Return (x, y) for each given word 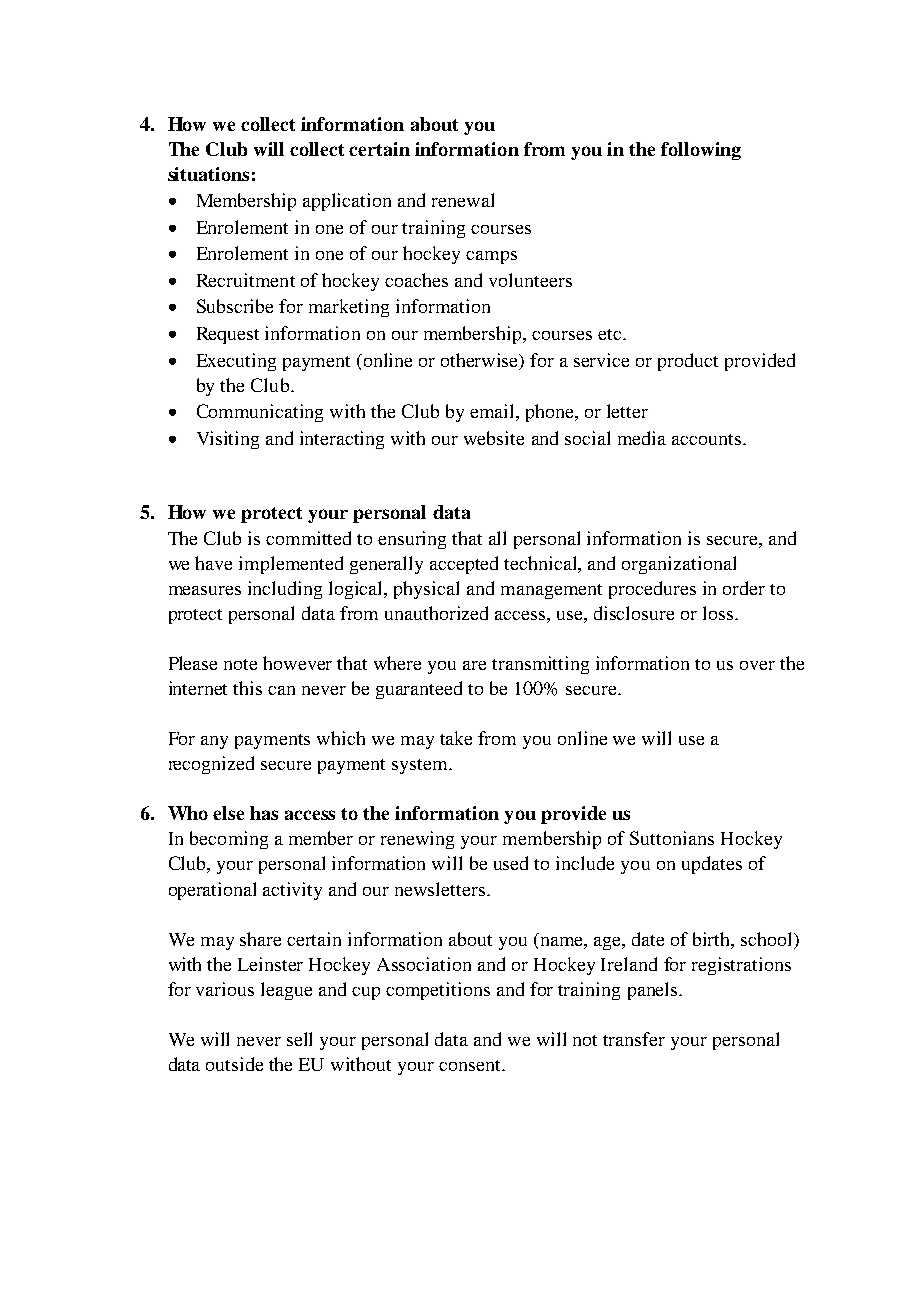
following (701, 151)
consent (471, 1065)
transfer (634, 1039)
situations (208, 174)
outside (234, 1064)
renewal (463, 200)
